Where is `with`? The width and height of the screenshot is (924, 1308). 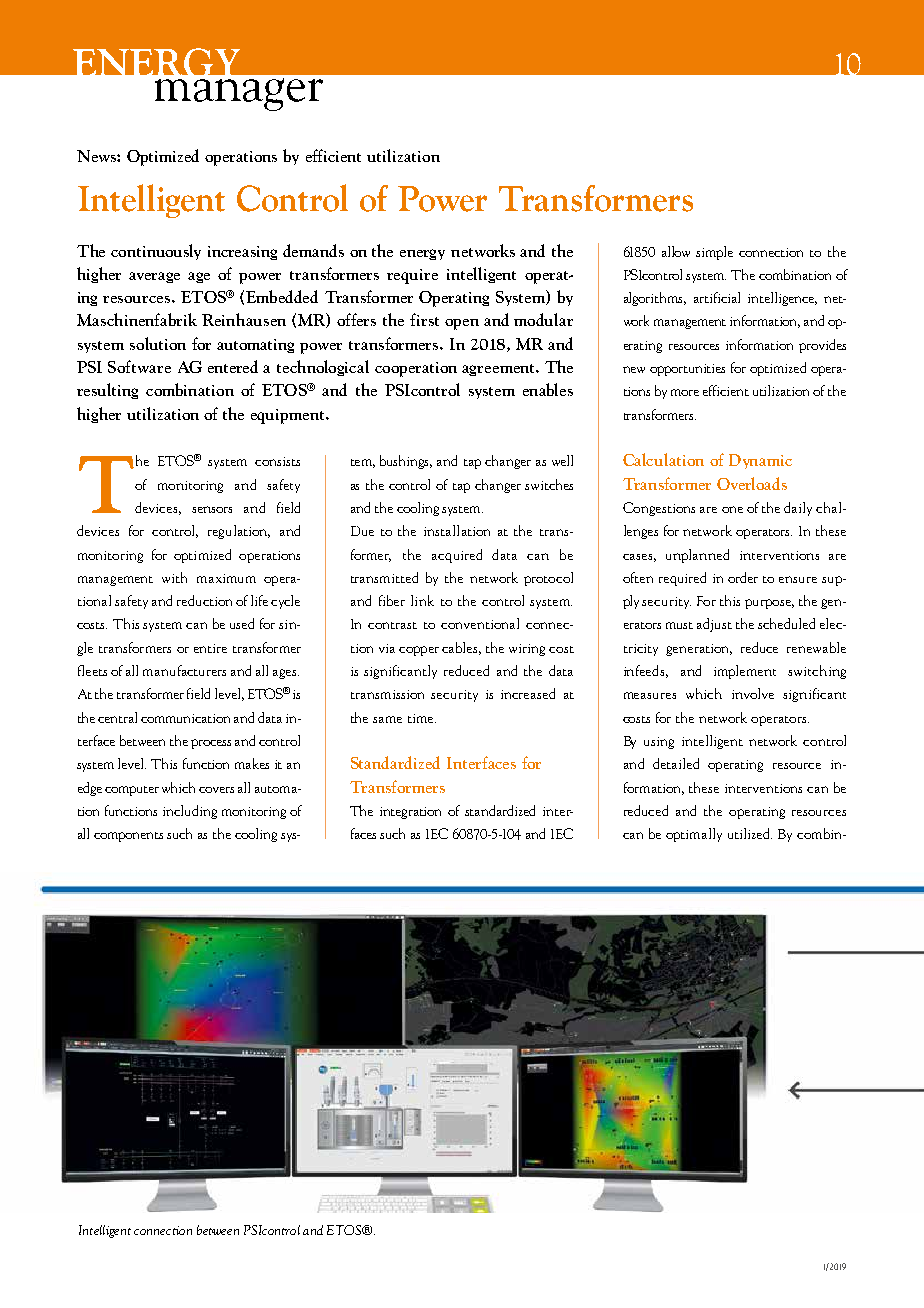 with is located at coordinates (174, 577).
